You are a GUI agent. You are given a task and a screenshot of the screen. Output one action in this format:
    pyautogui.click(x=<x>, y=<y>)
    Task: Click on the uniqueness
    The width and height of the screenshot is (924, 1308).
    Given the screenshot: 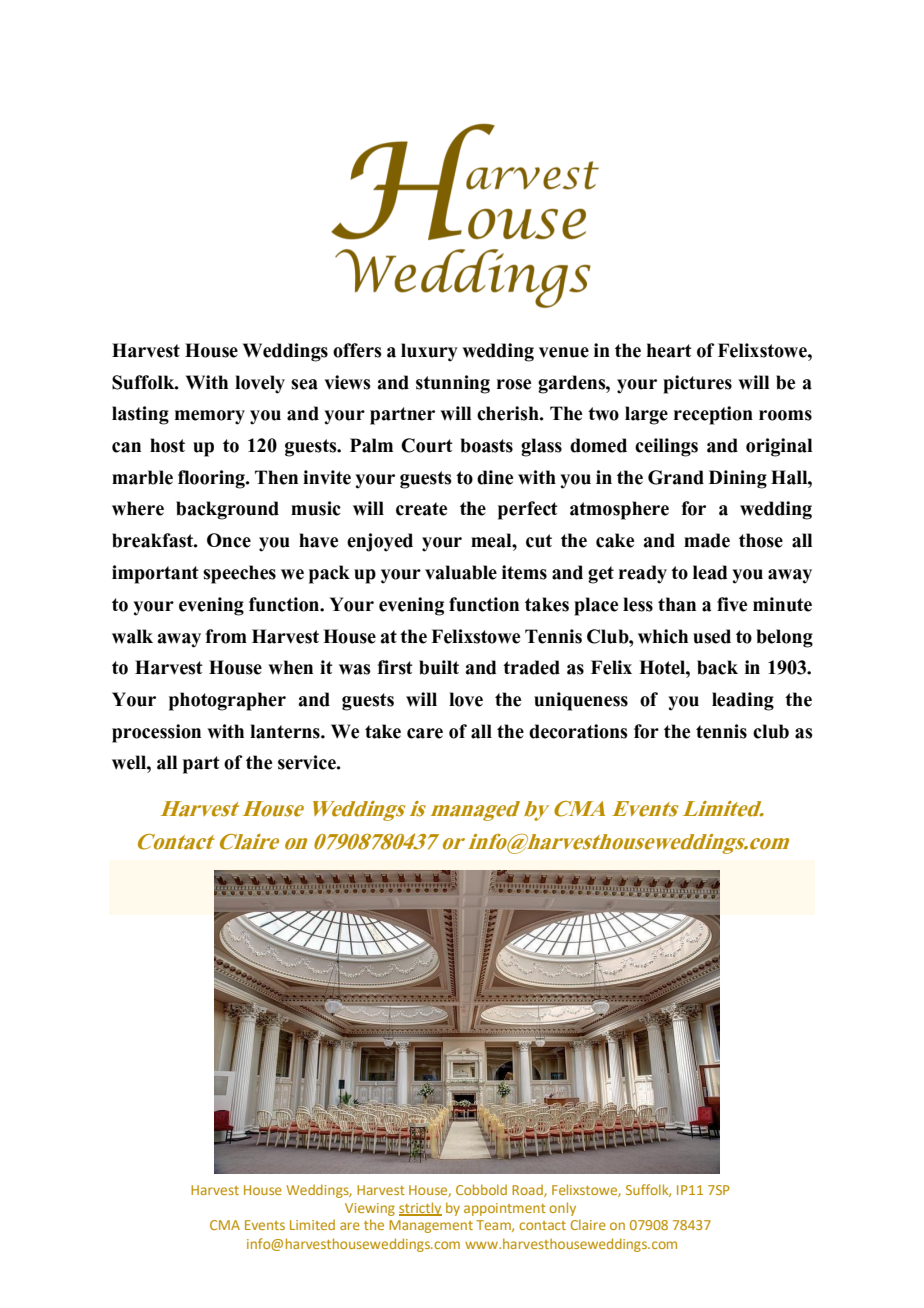 What is the action you would take?
    pyautogui.click(x=581, y=701)
